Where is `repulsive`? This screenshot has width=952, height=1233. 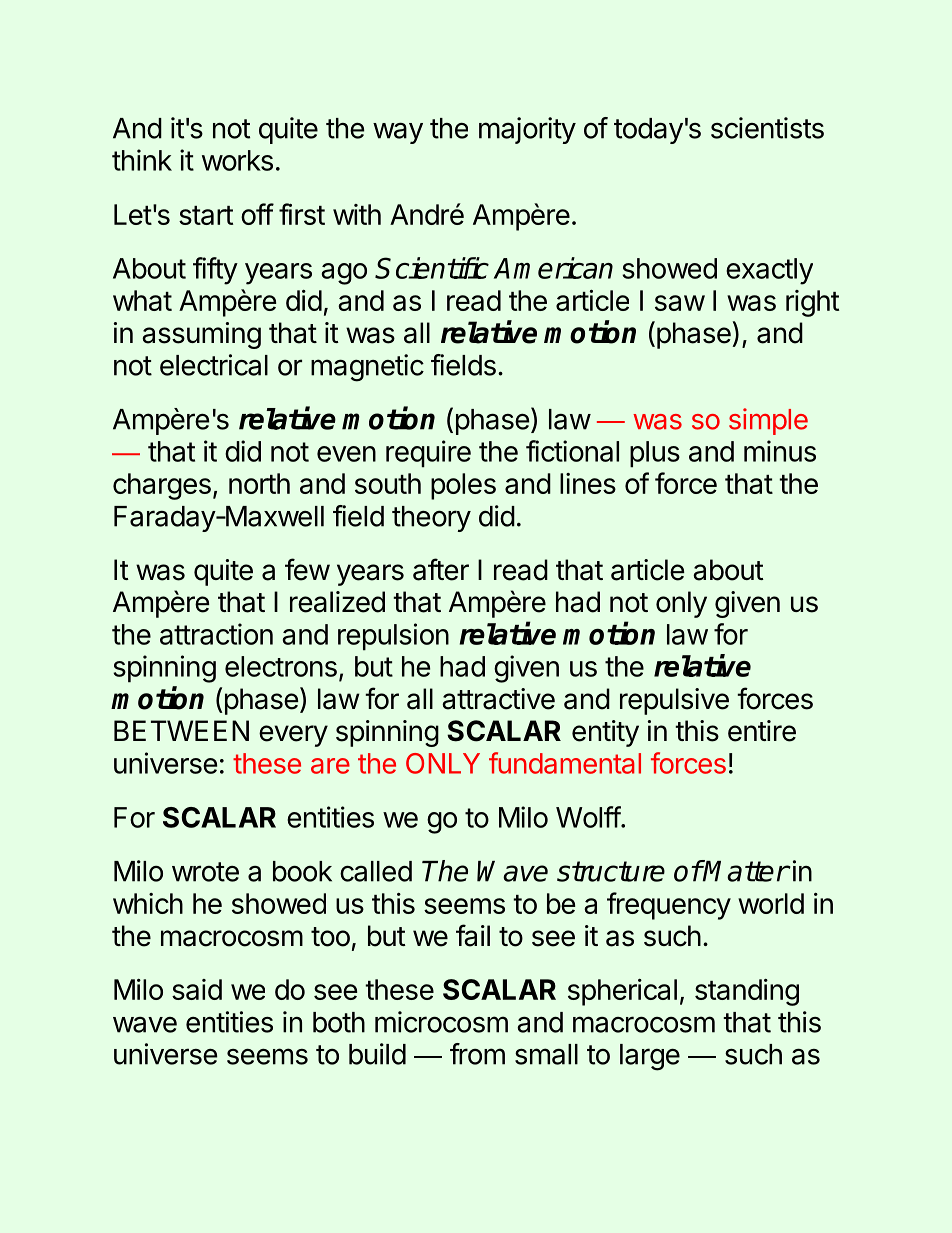 repulsive is located at coordinates (674, 701).
